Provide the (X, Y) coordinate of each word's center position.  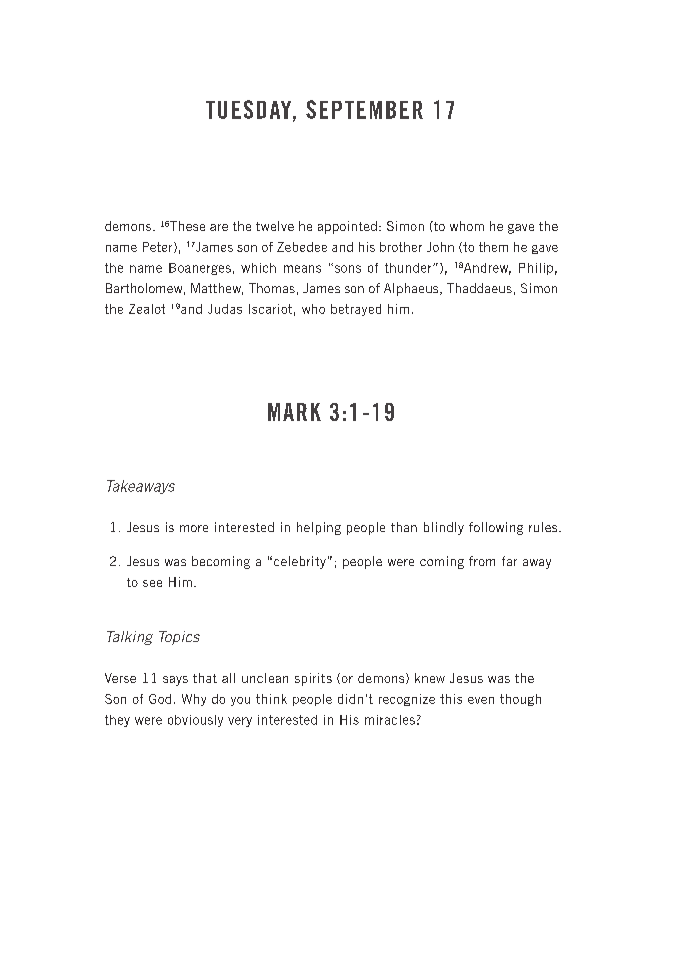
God (160, 699)
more (194, 528)
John (440, 247)
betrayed (356, 310)
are (219, 227)
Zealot (147, 309)
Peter (159, 247)
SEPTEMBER (364, 109)
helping (319, 528)
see (152, 583)
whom (467, 226)
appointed (347, 227)
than (404, 527)
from (482, 561)
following (496, 528)
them (493, 247)
